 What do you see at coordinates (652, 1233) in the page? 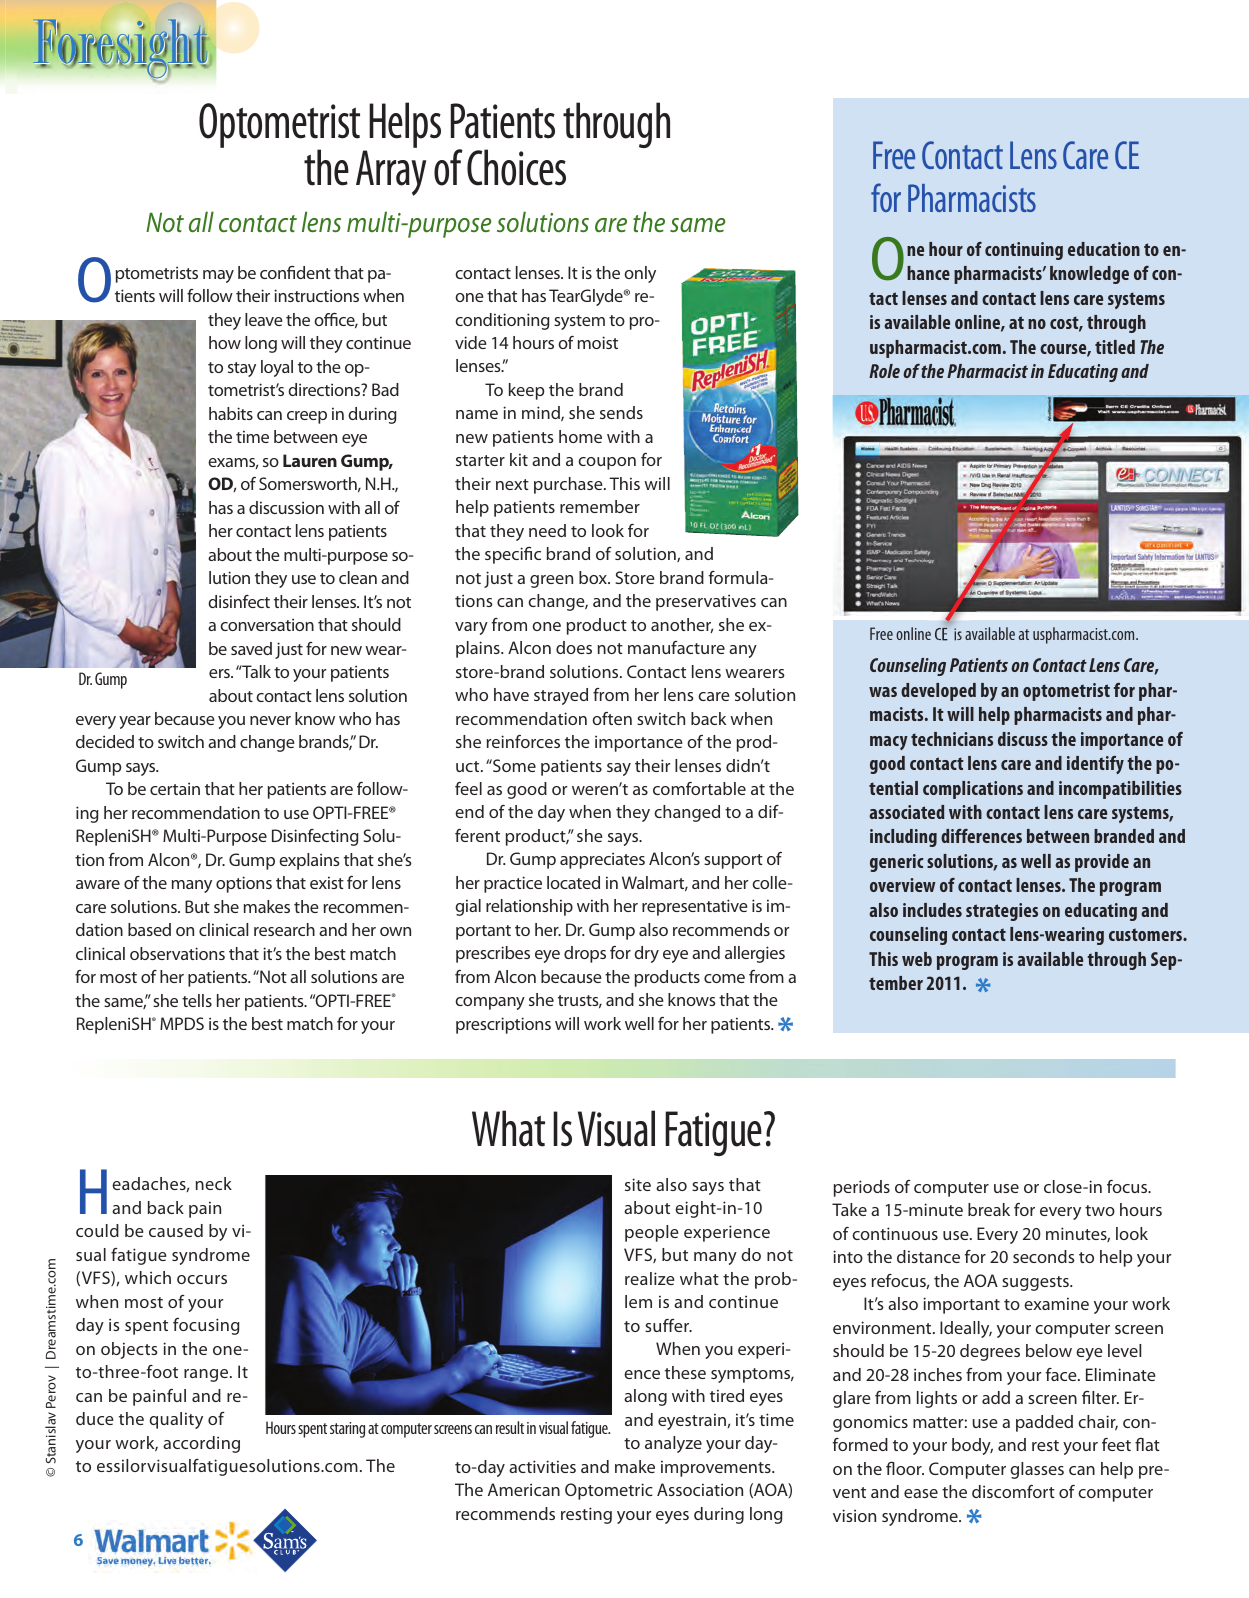
I see `people` at bounding box center [652, 1233].
